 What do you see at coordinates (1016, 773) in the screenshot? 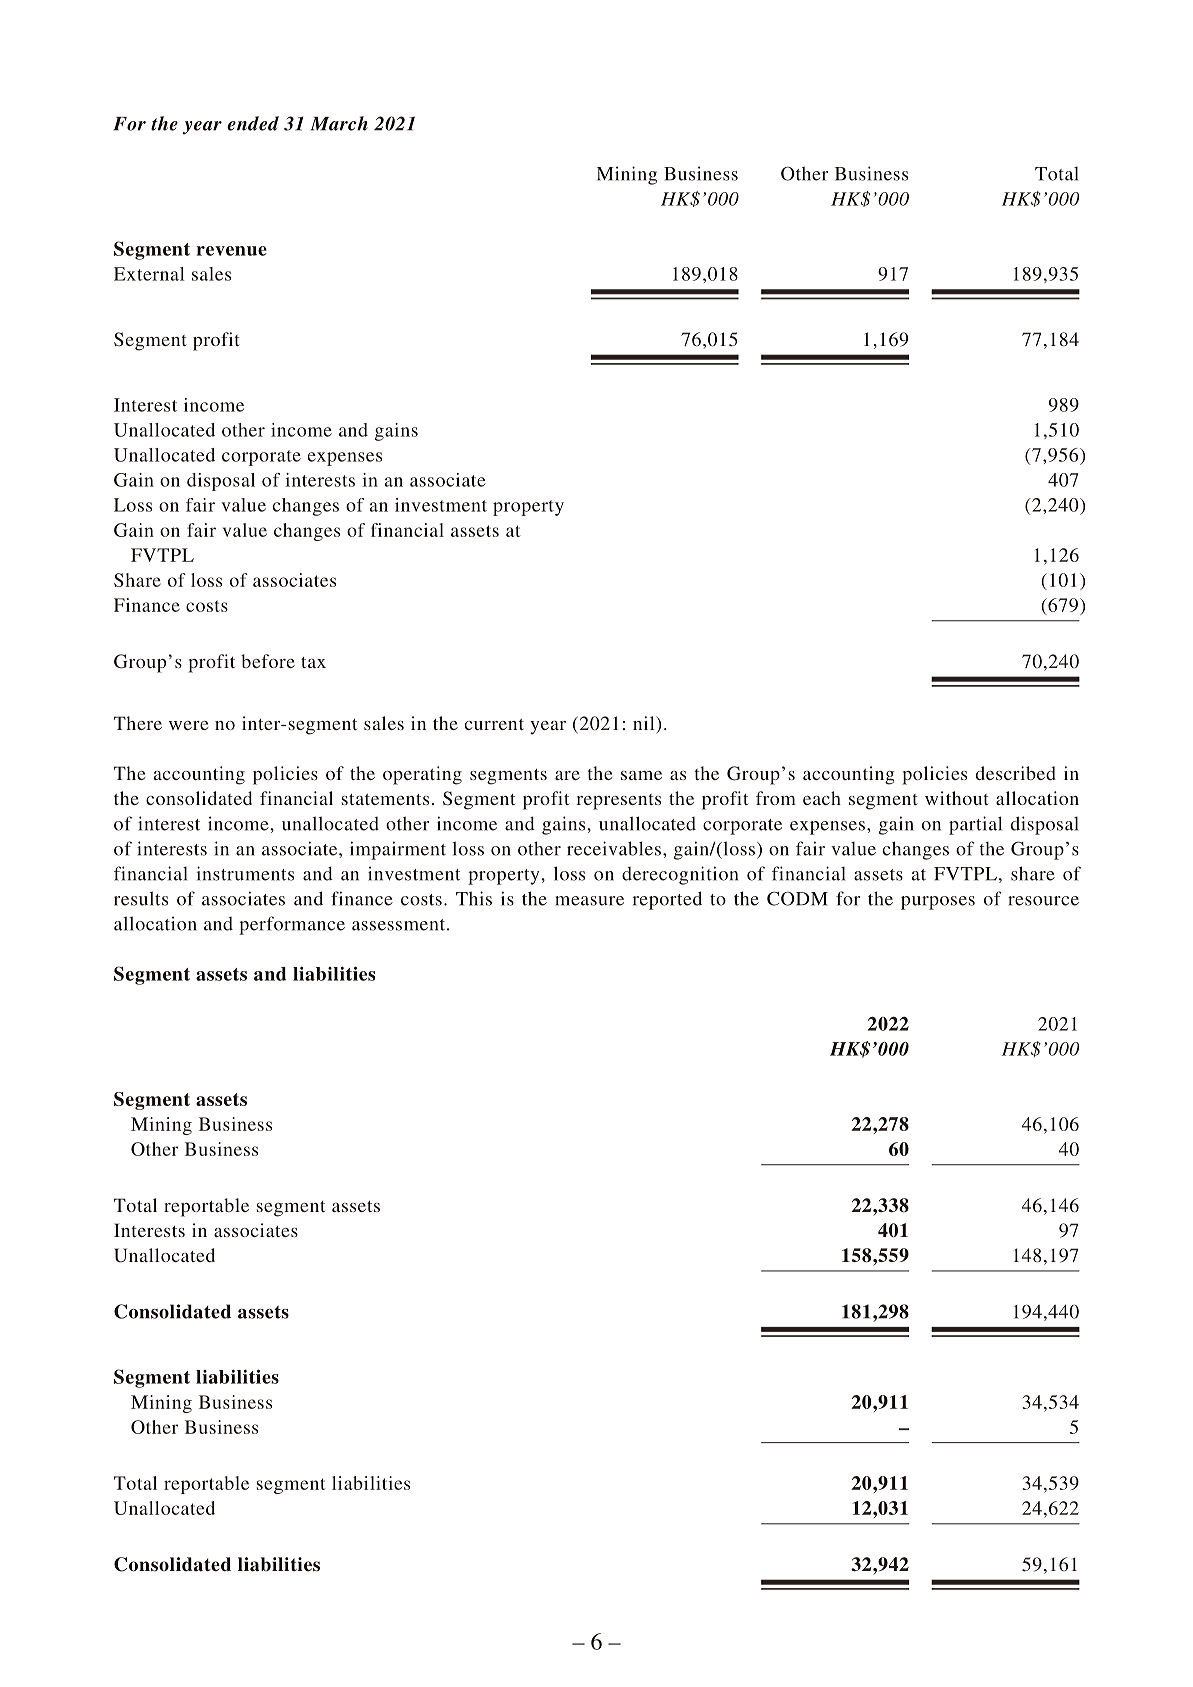
I see `described` at bounding box center [1016, 773].
